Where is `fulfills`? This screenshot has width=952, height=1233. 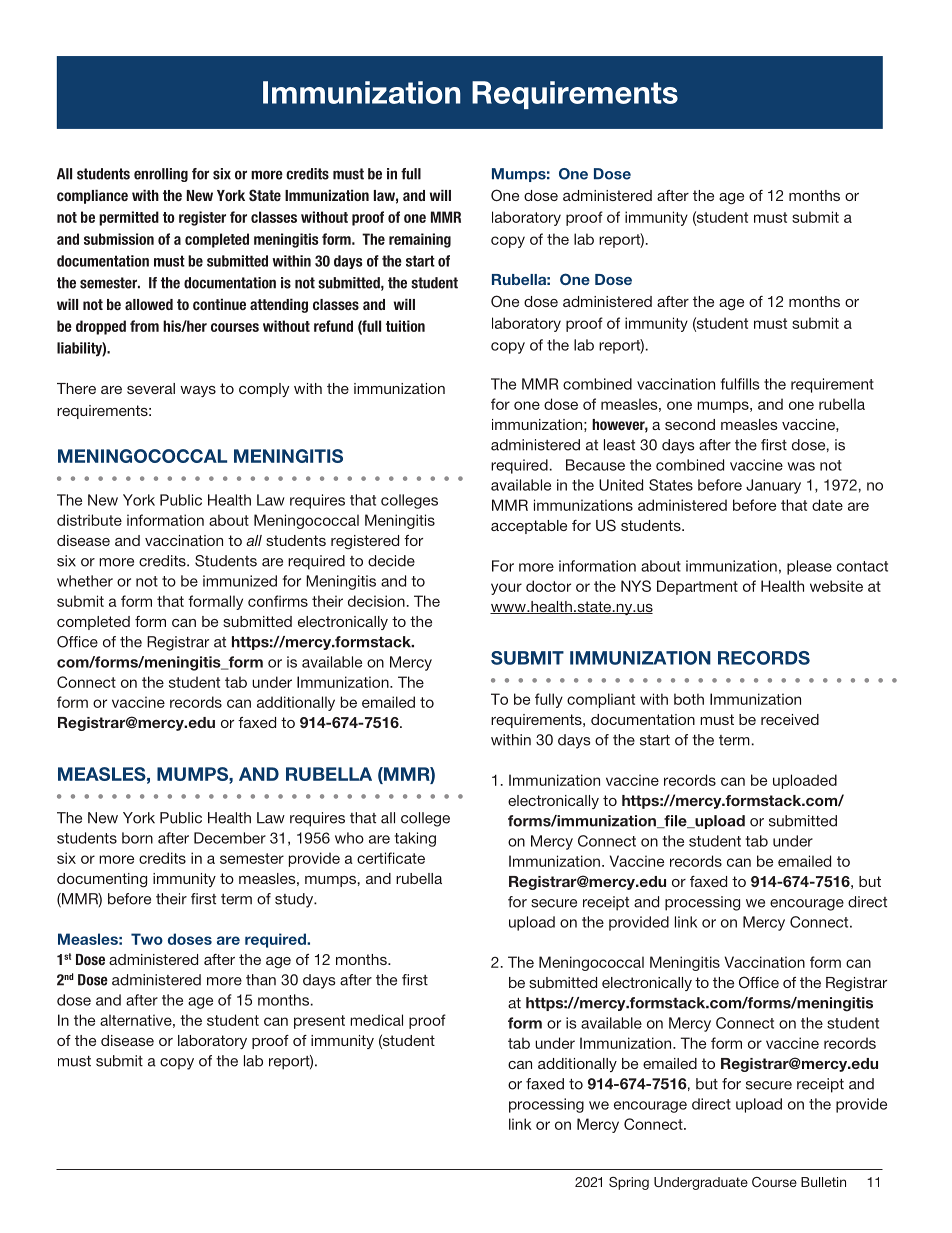 fulfills is located at coordinates (740, 384).
